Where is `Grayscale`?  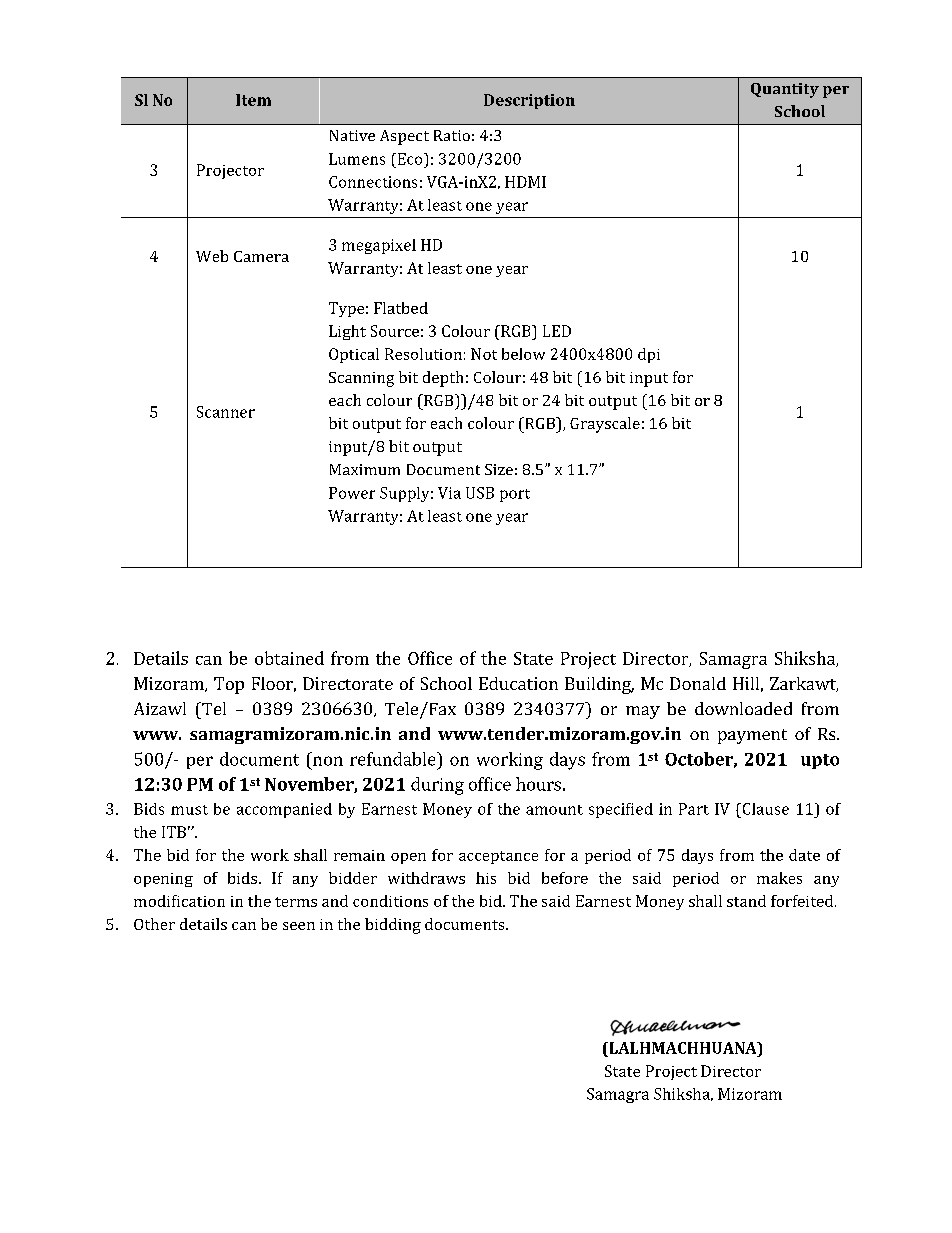 Grayscale is located at coordinates (605, 425).
